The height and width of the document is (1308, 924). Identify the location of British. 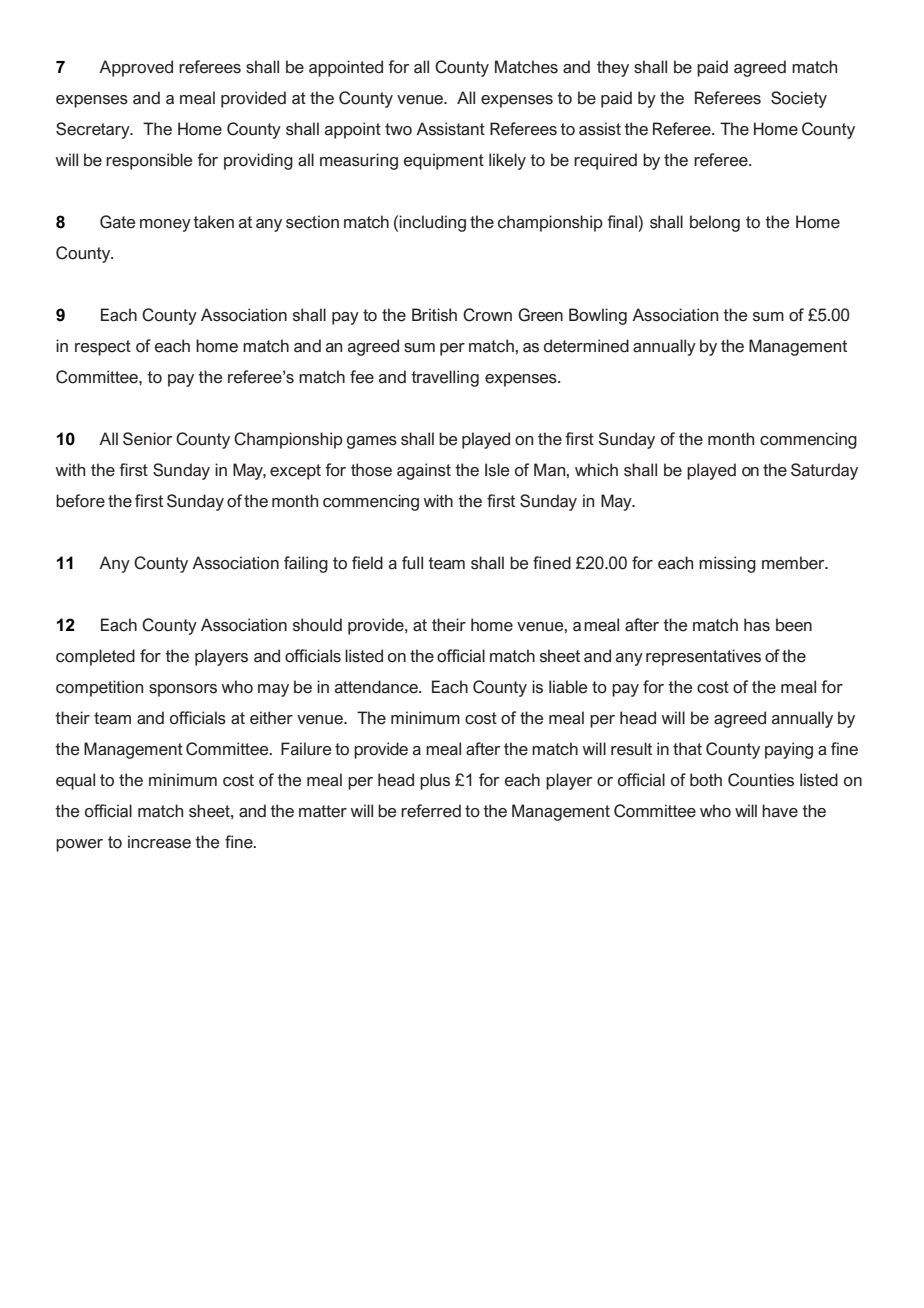
(434, 315).
